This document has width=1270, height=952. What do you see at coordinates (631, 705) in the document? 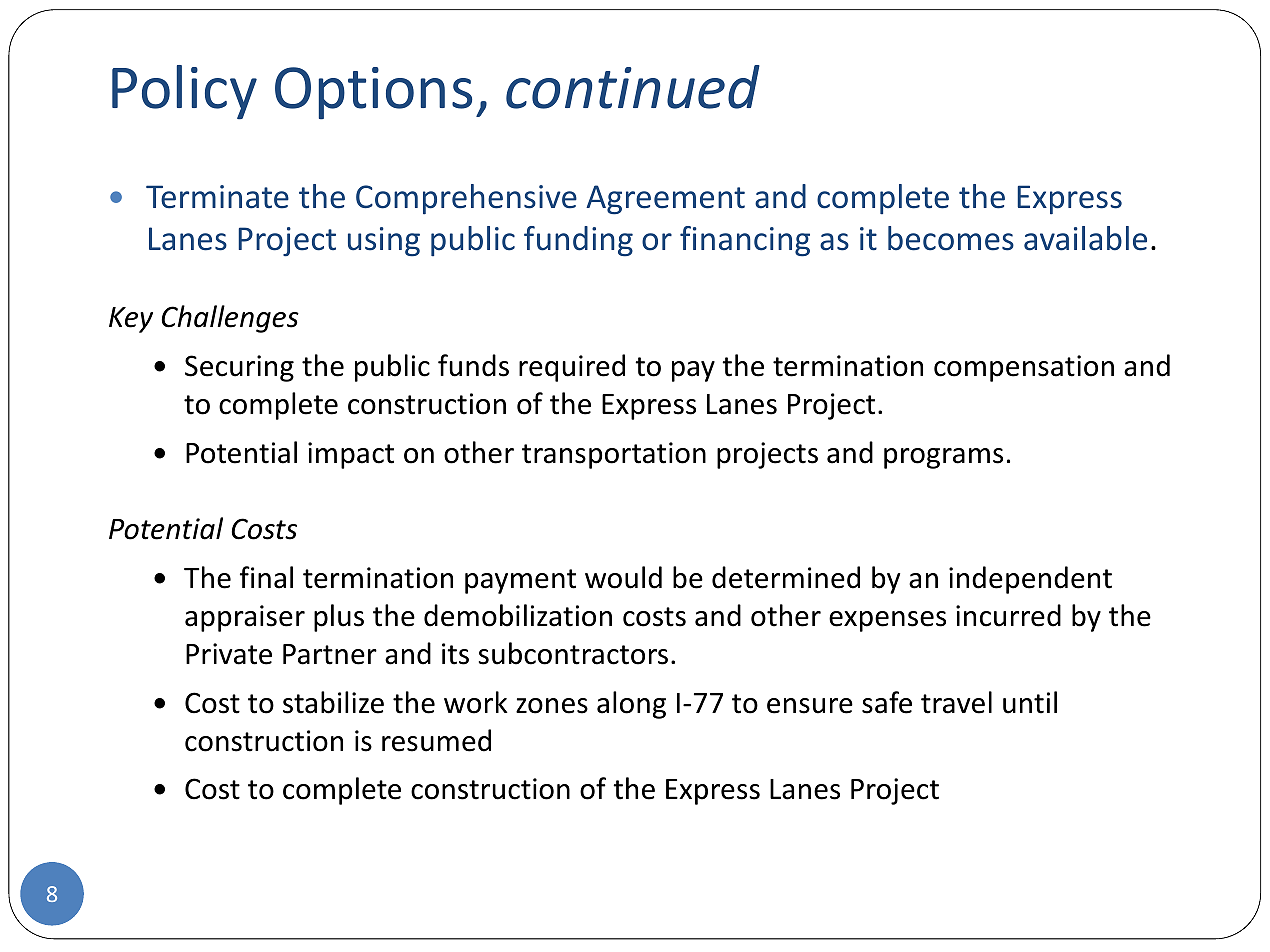
I see `along` at bounding box center [631, 705].
